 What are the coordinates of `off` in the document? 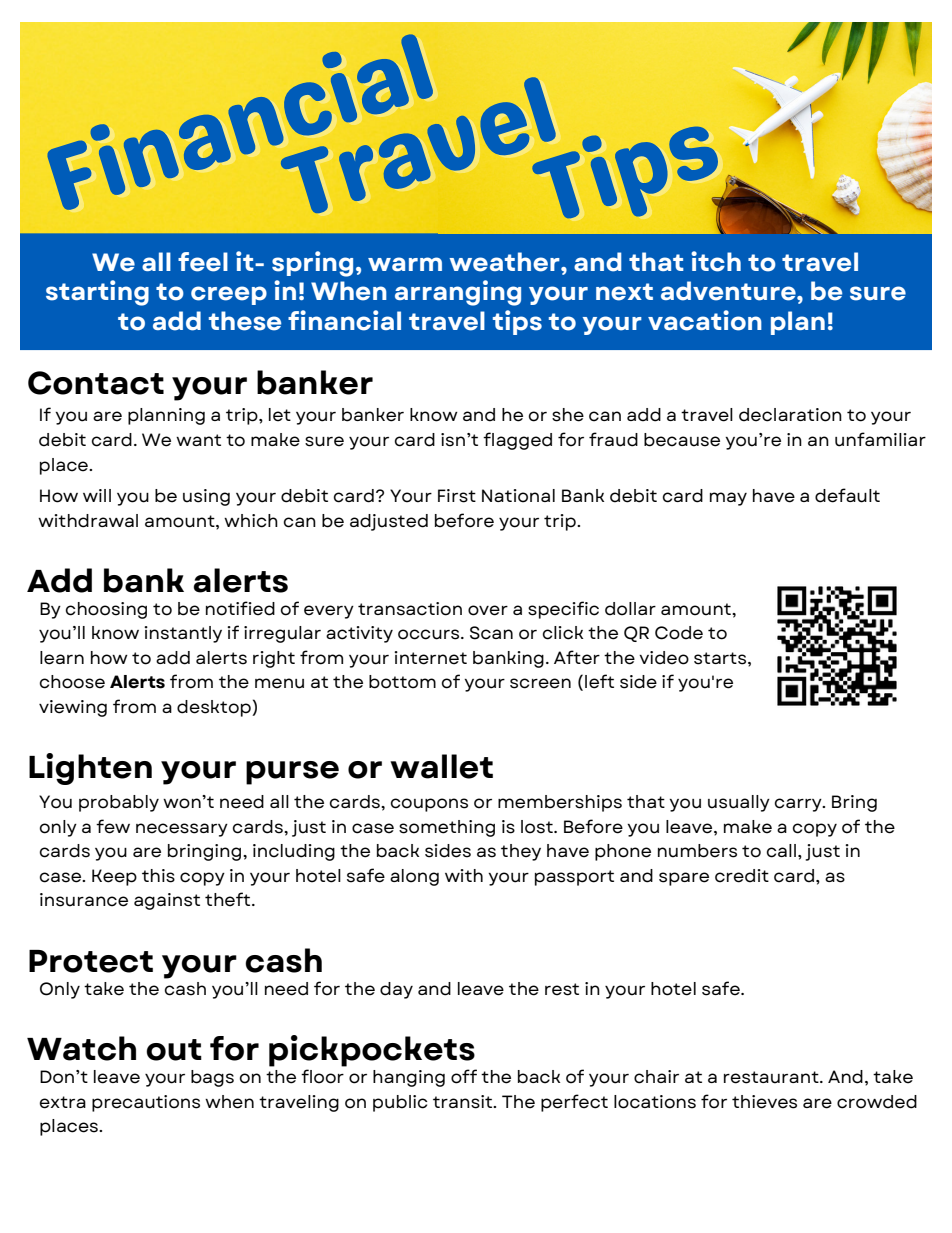 It's located at (464, 1076).
